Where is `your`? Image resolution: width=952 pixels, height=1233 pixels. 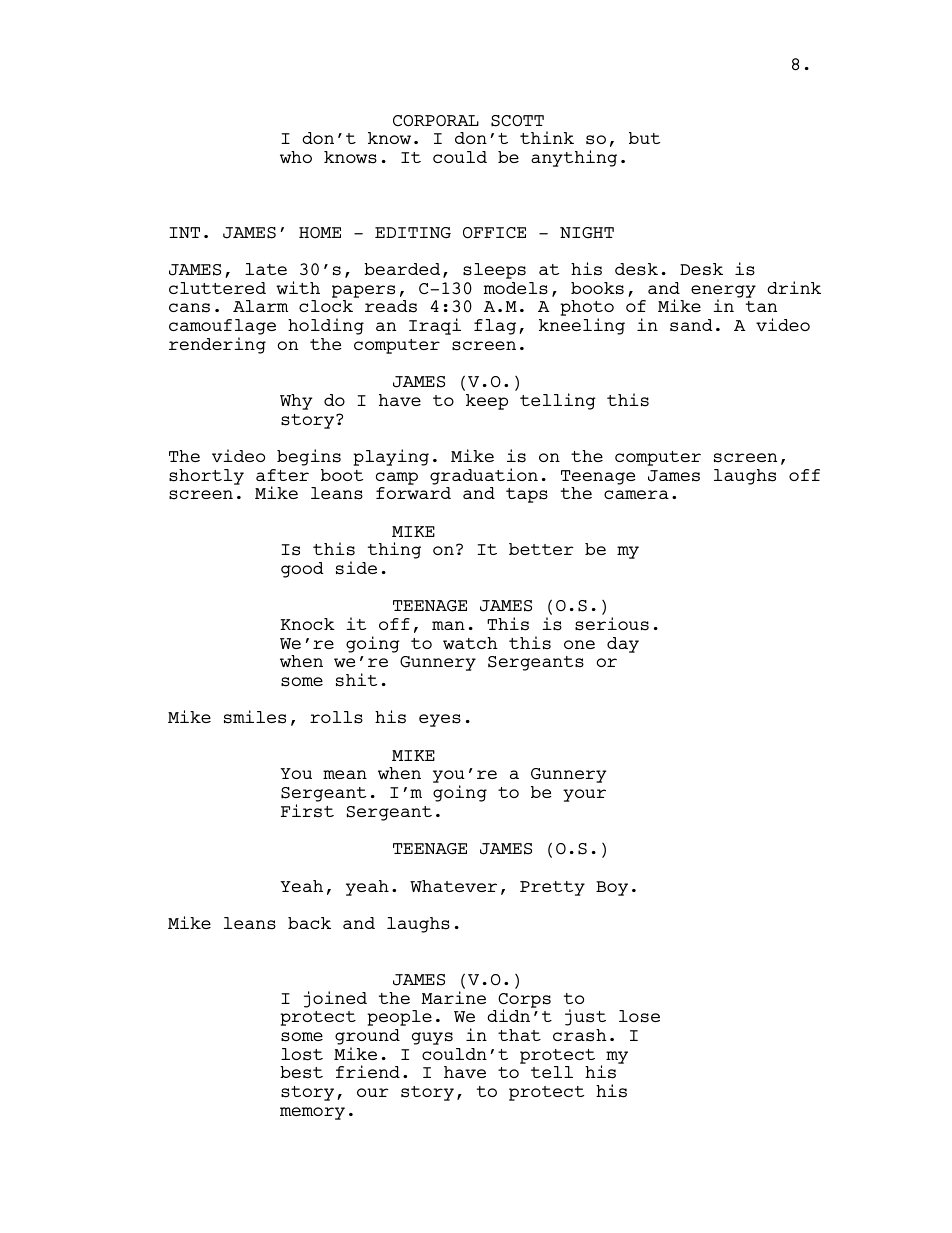
your is located at coordinates (584, 795).
